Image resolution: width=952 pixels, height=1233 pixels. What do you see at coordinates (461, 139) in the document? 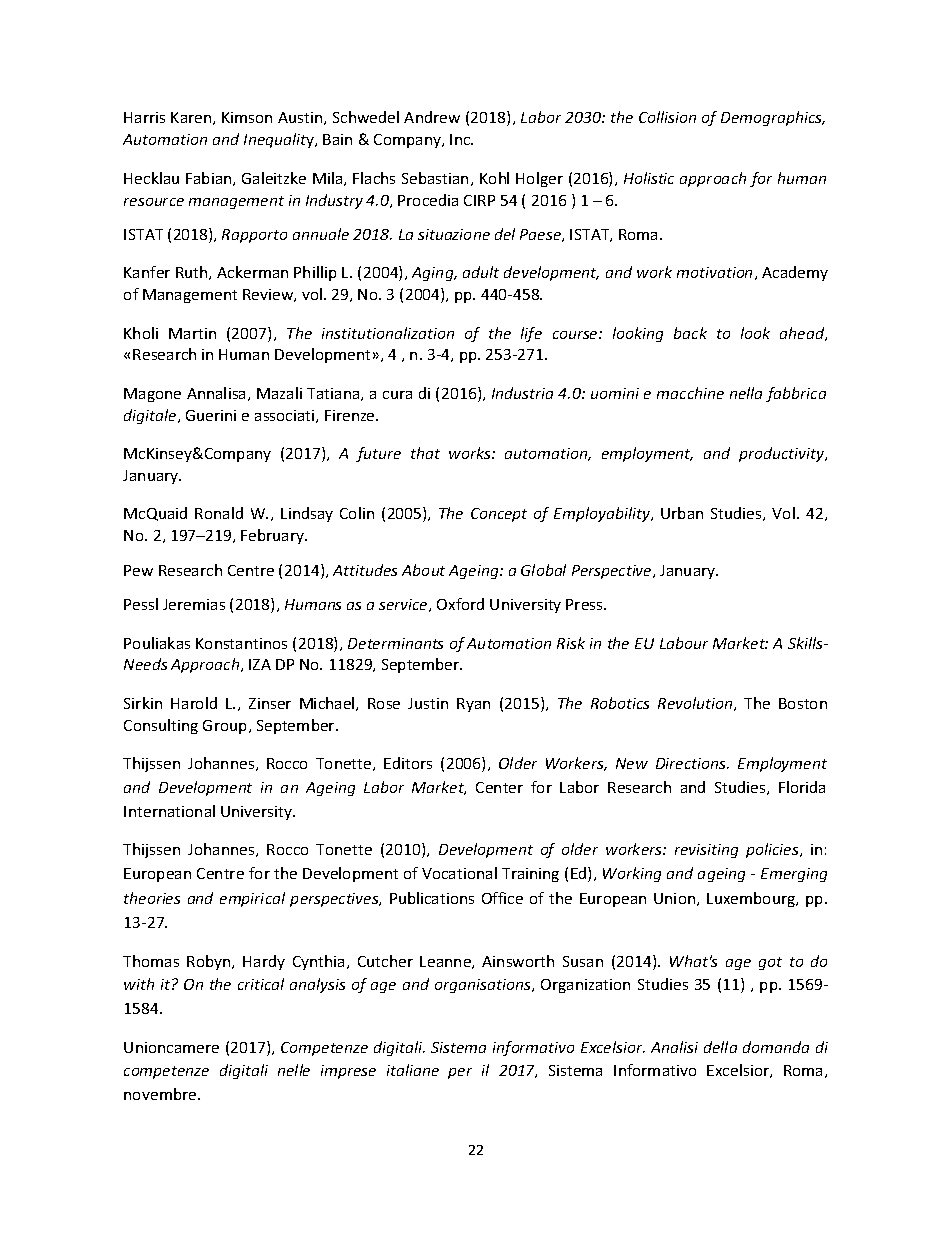
I see `Inc` at bounding box center [461, 139].
